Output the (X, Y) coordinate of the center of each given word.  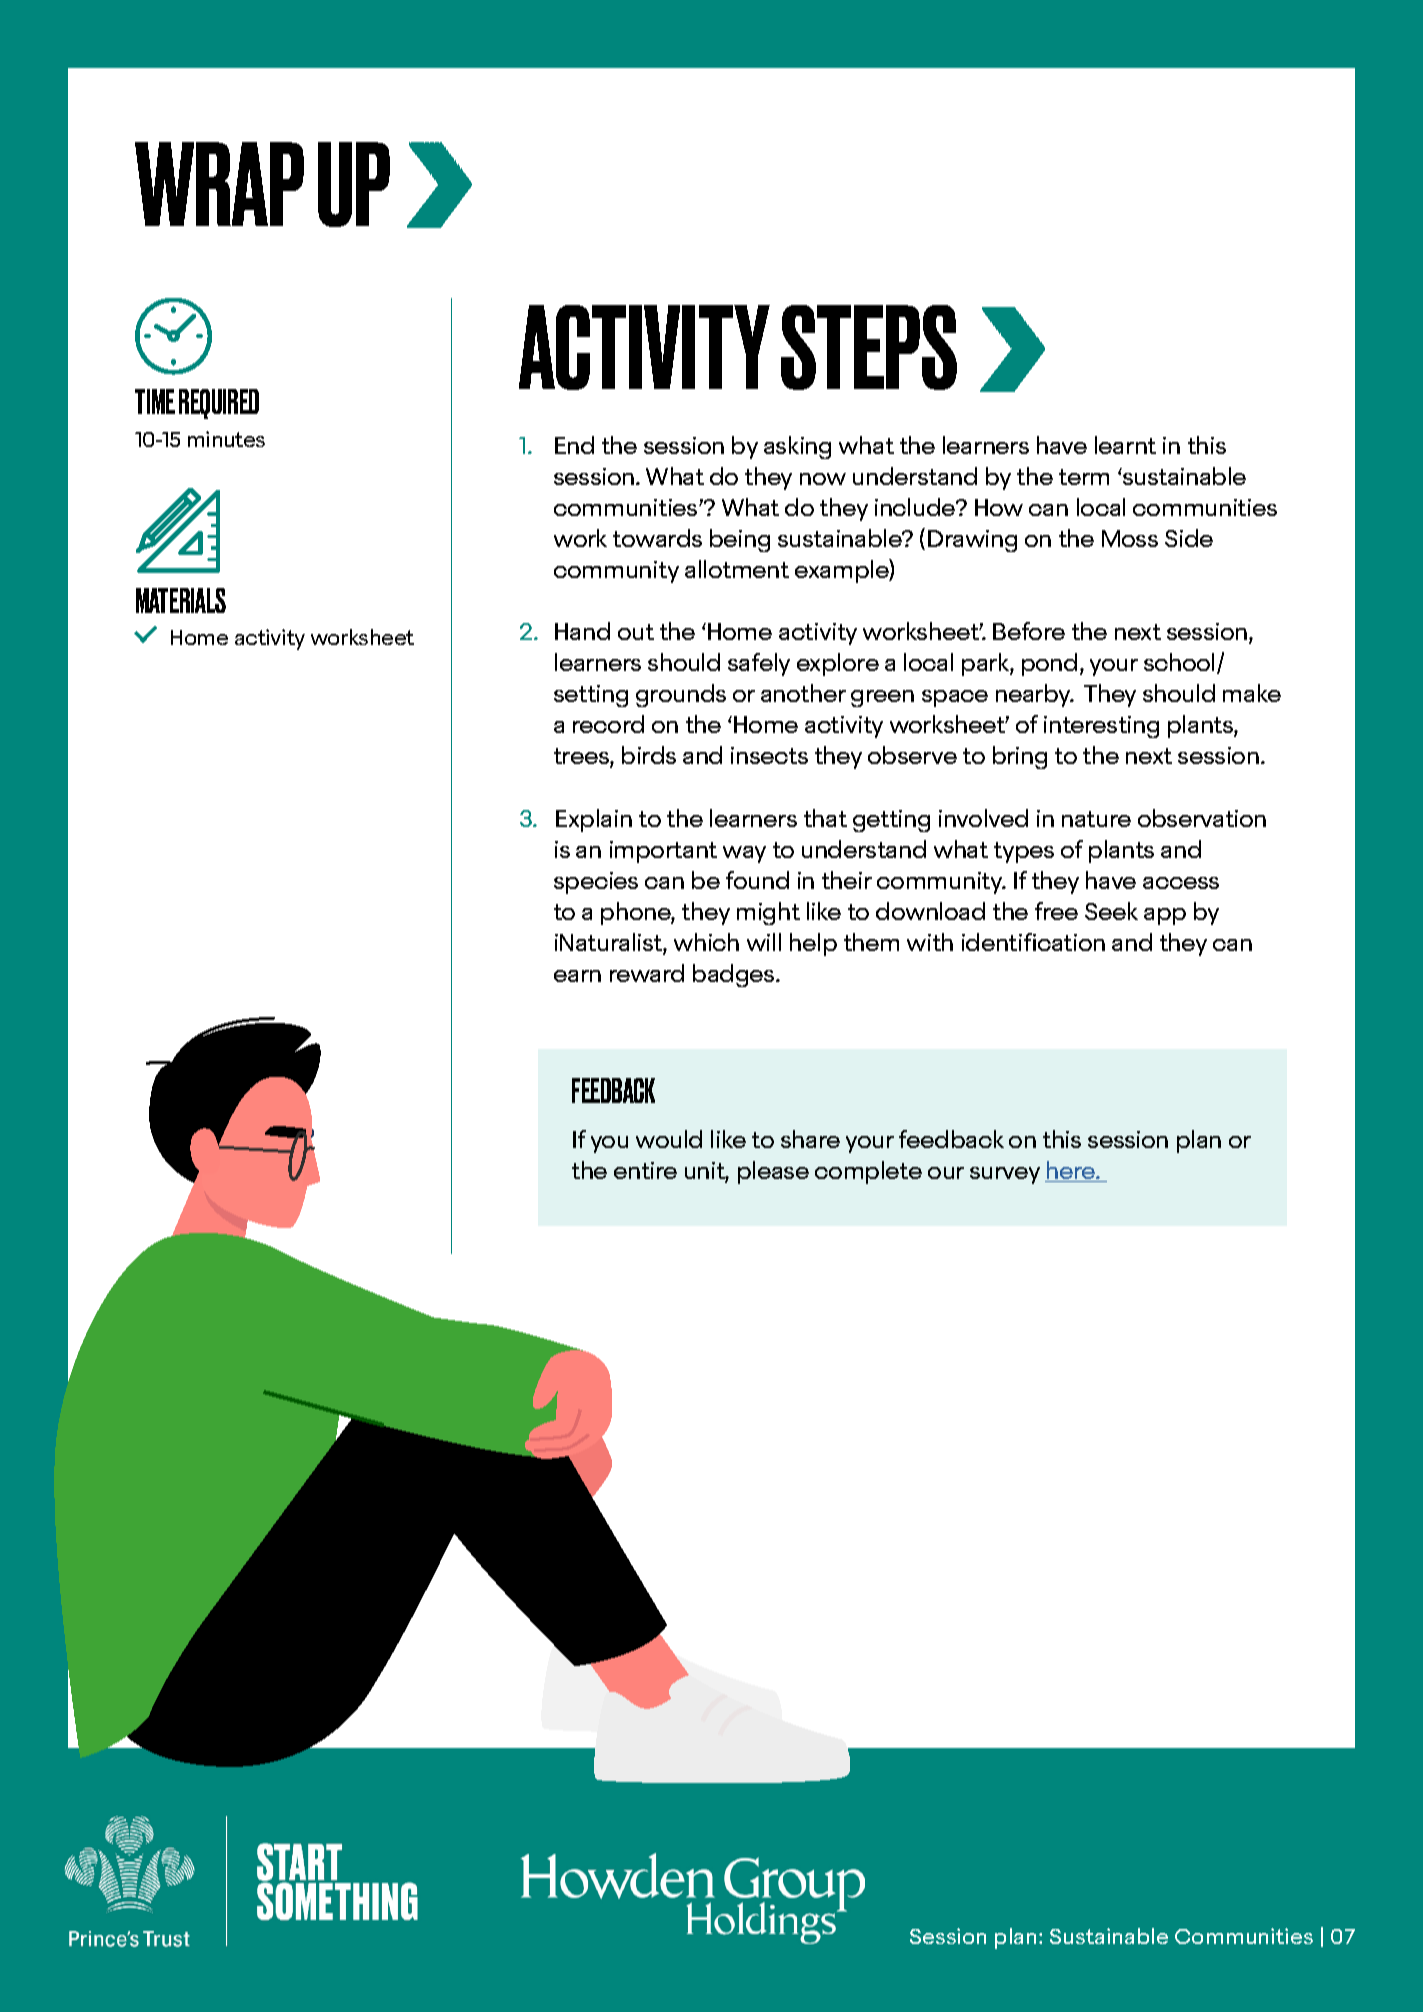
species (596, 883)
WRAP (219, 184)
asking (797, 447)
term (1084, 477)
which (706, 942)
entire (645, 1170)
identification (1033, 942)
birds (649, 755)
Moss (1130, 538)
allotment (737, 569)
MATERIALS (181, 600)
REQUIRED (219, 404)
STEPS (869, 347)
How (999, 507)
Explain (594, 820)
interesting (1101, 727)
